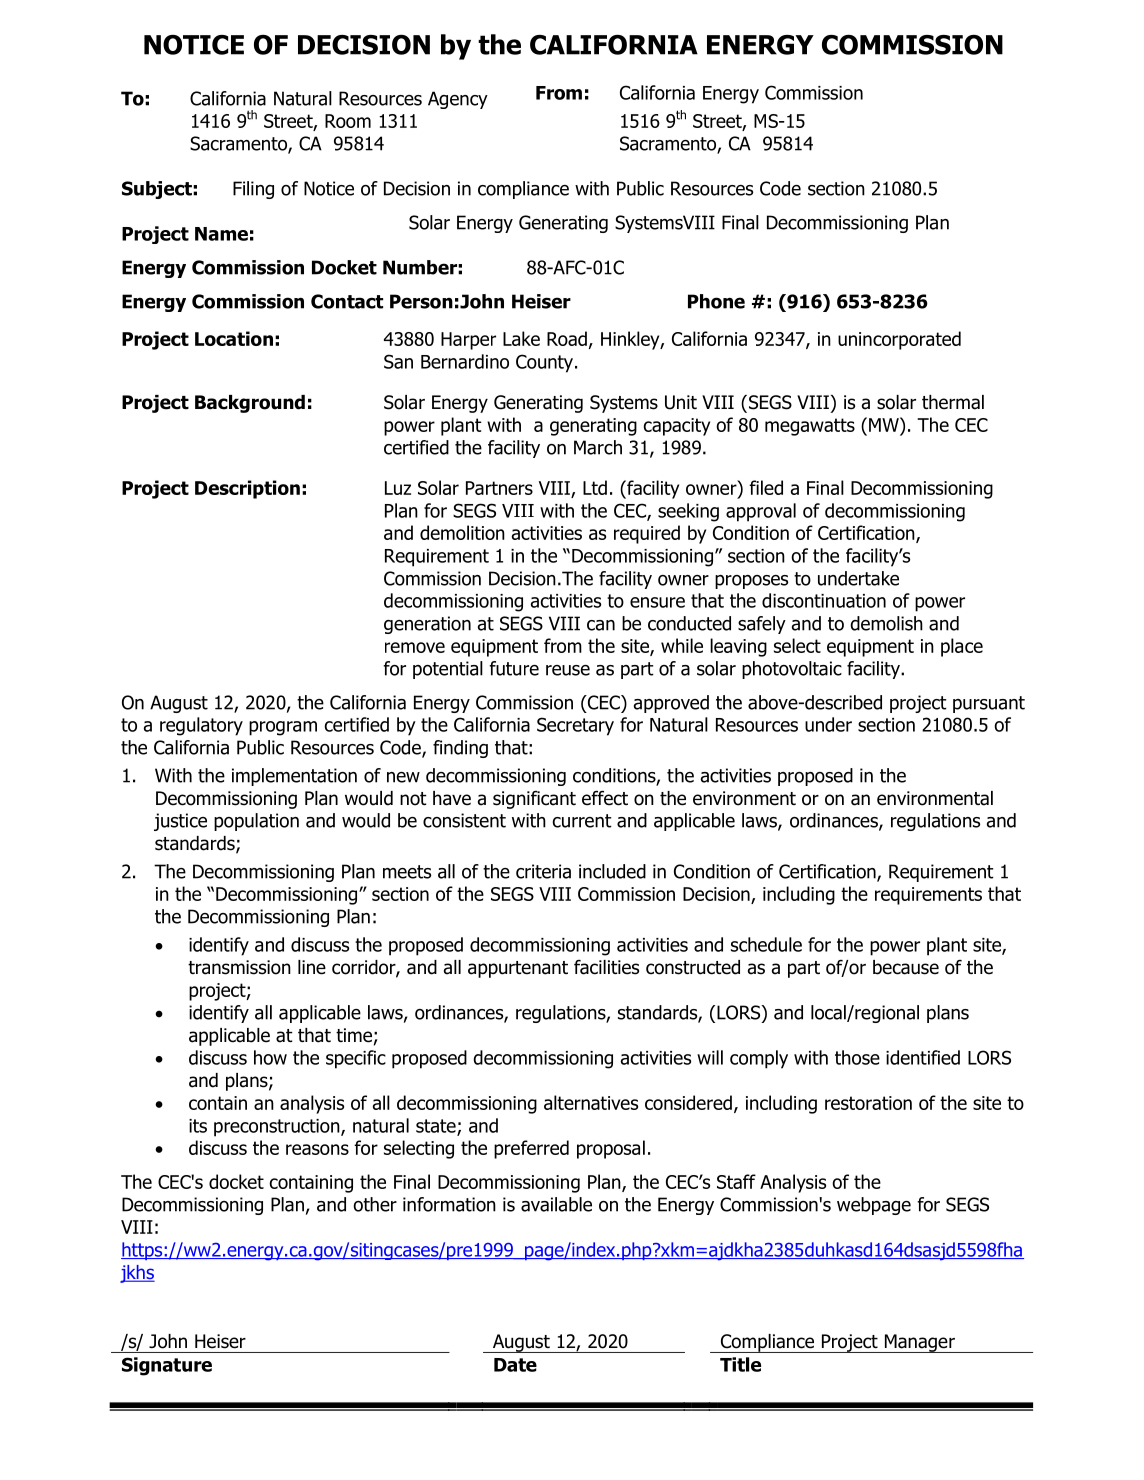  What do you see at coordinates (250, 404) in the image?
I see `Background` at bounding box center [250, 404].
